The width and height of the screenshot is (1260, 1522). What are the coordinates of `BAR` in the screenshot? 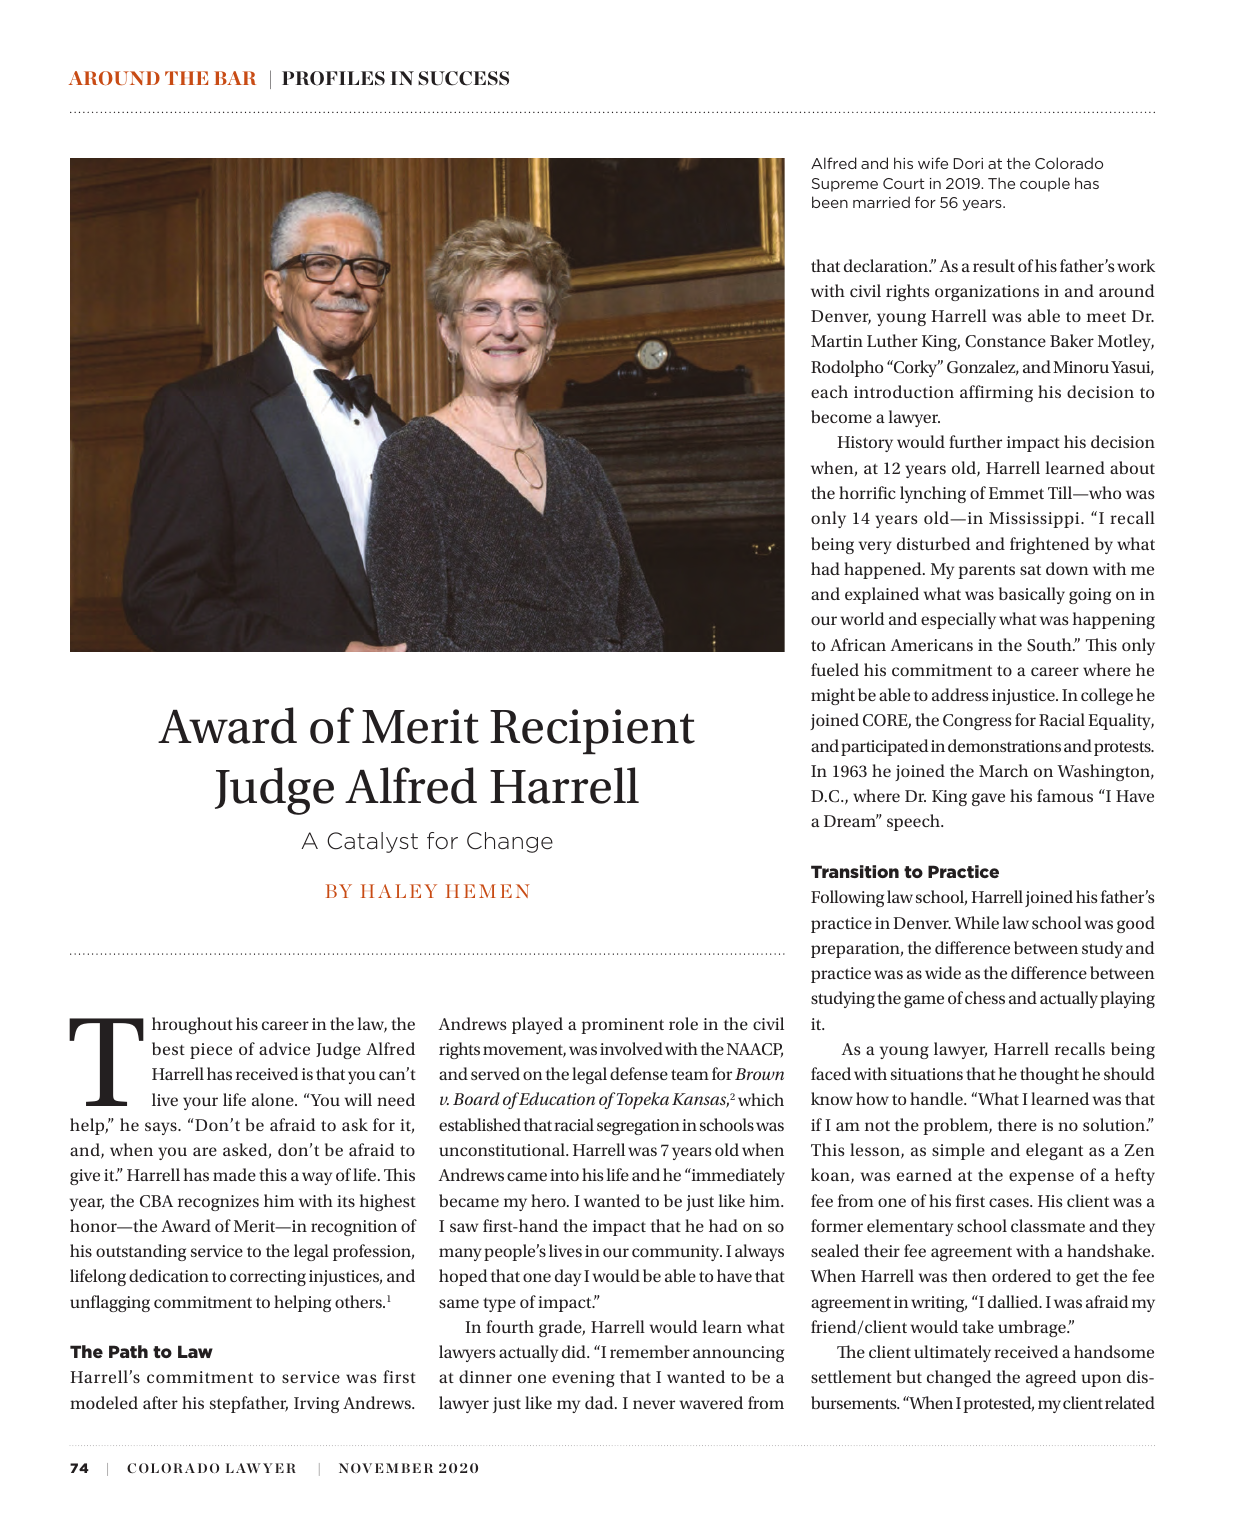 It's located at (235, 78).
